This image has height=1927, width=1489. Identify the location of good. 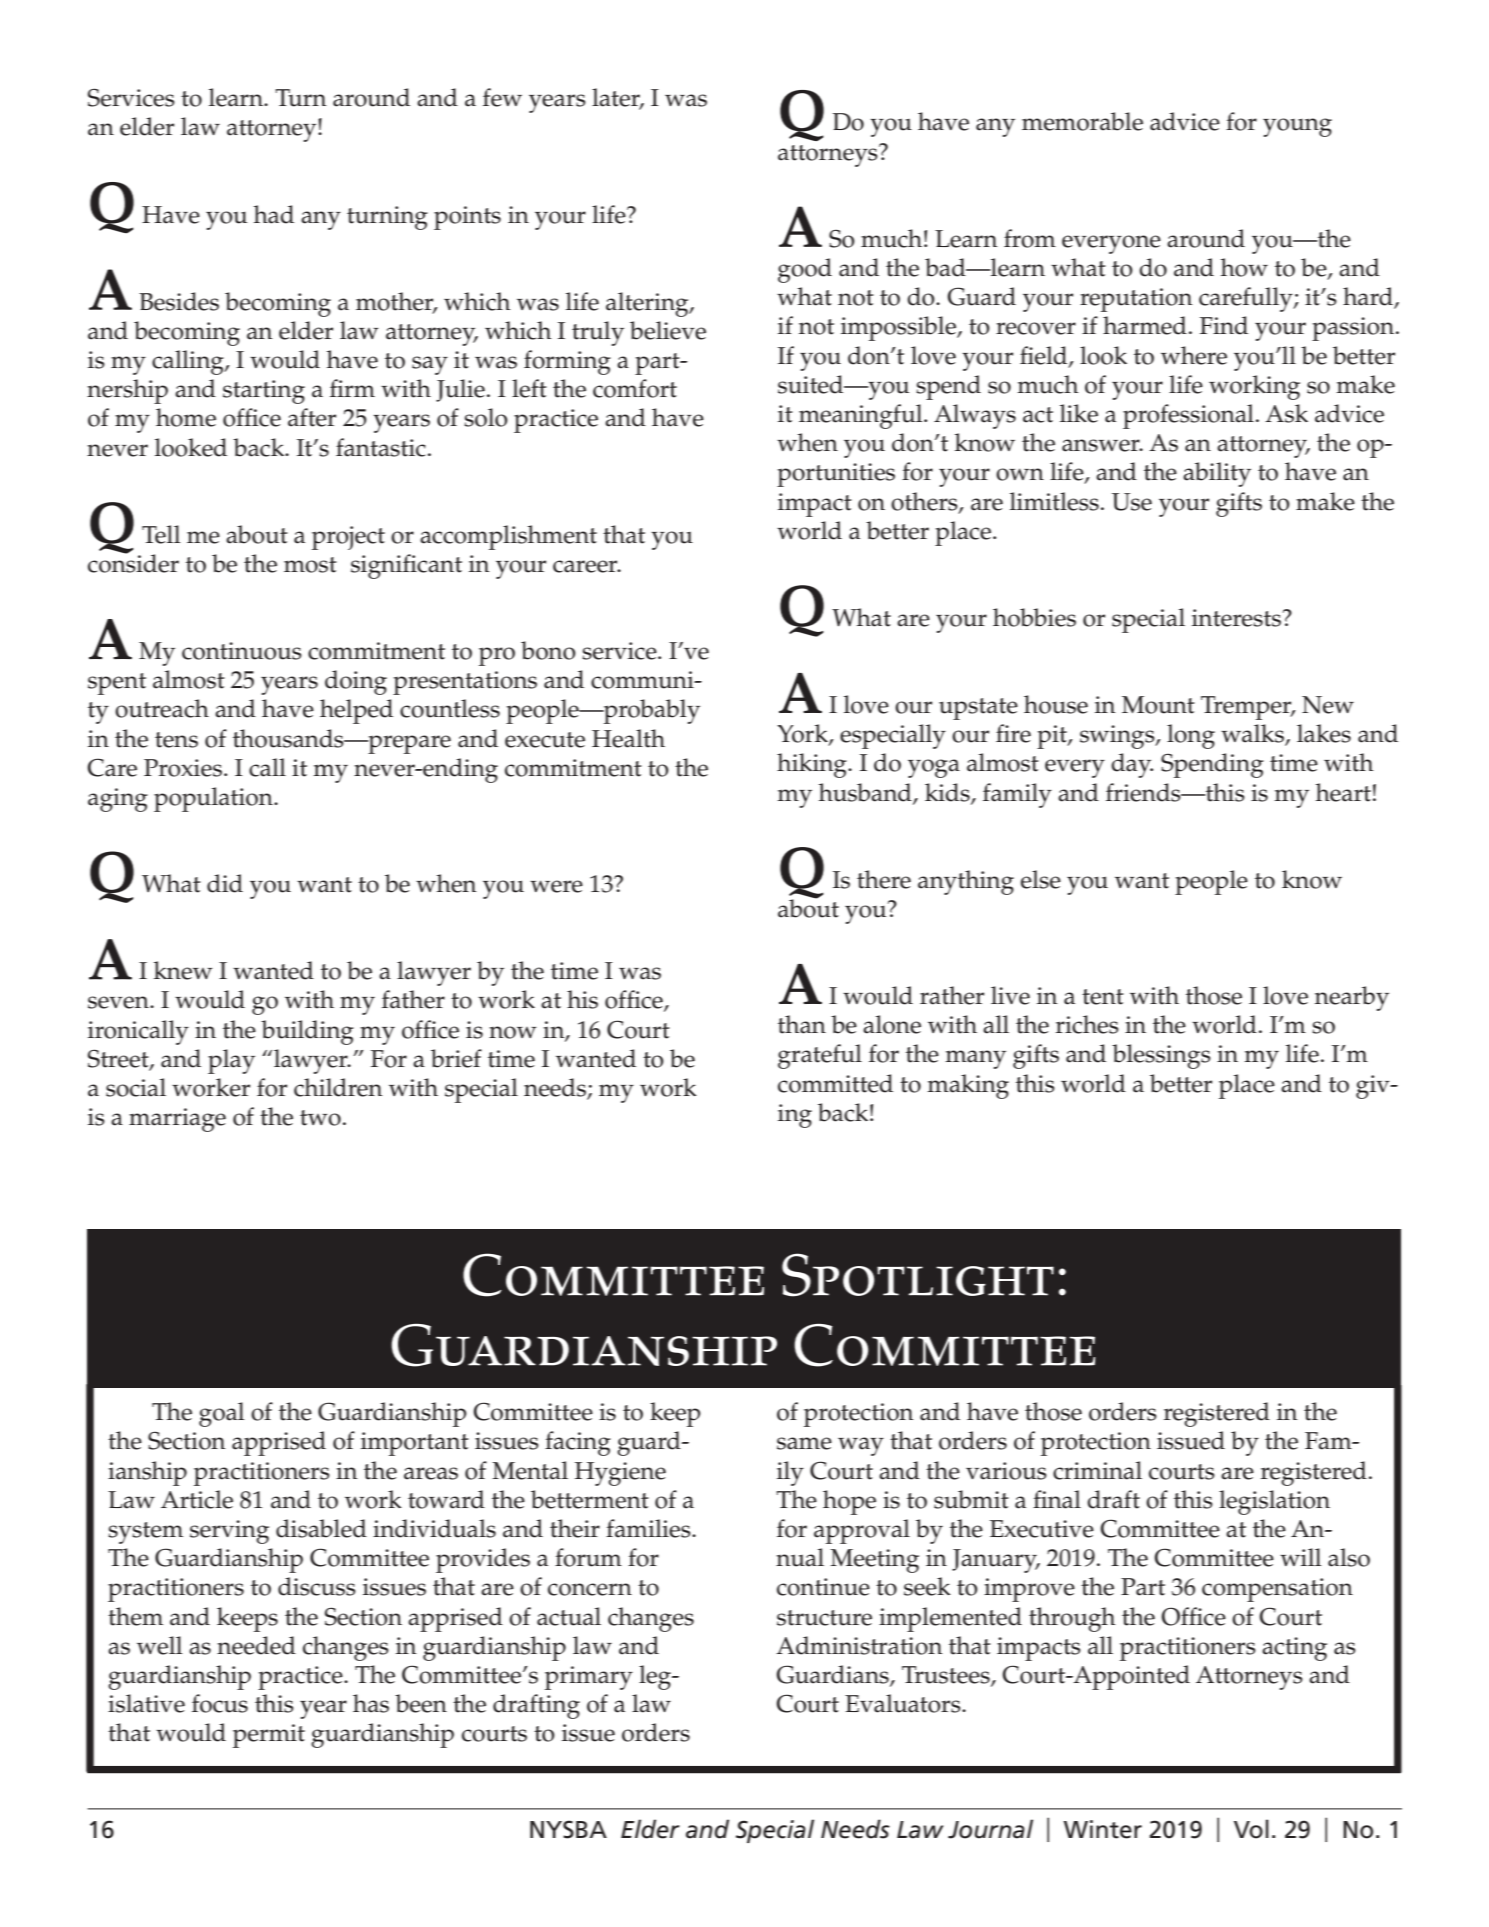
(805, 270).
